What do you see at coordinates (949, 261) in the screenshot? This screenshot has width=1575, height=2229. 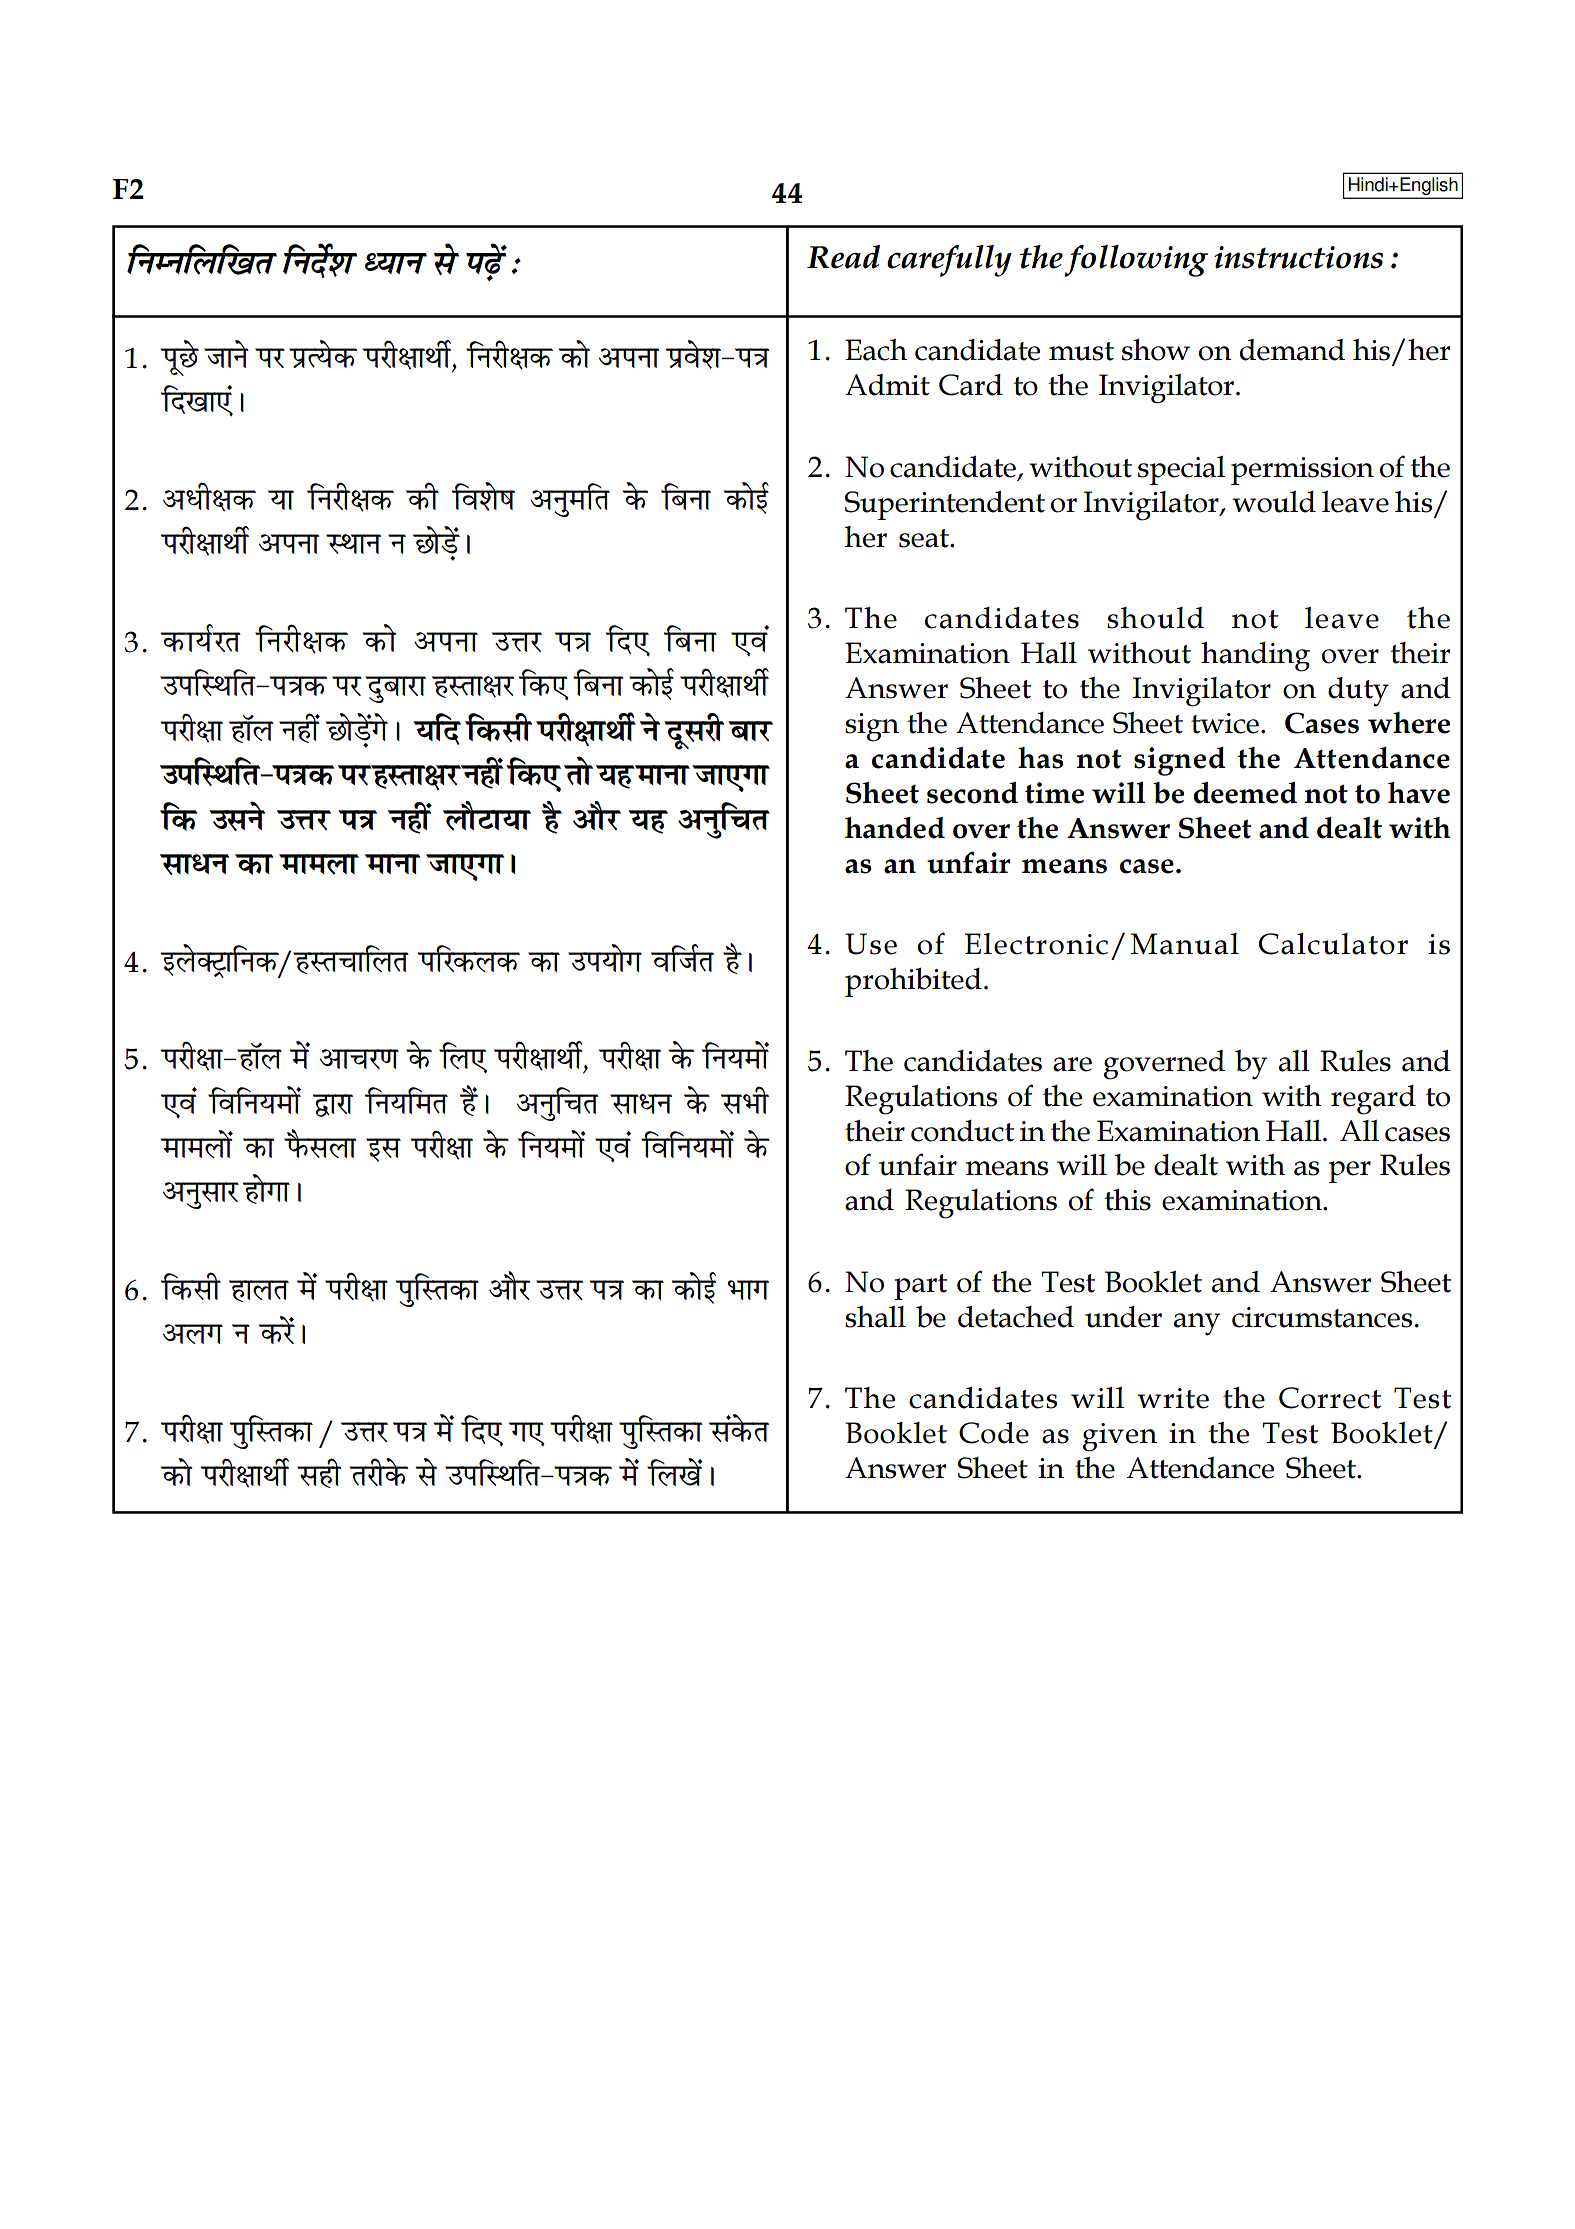 I see `carefully` at bounding box center [949, 261].
